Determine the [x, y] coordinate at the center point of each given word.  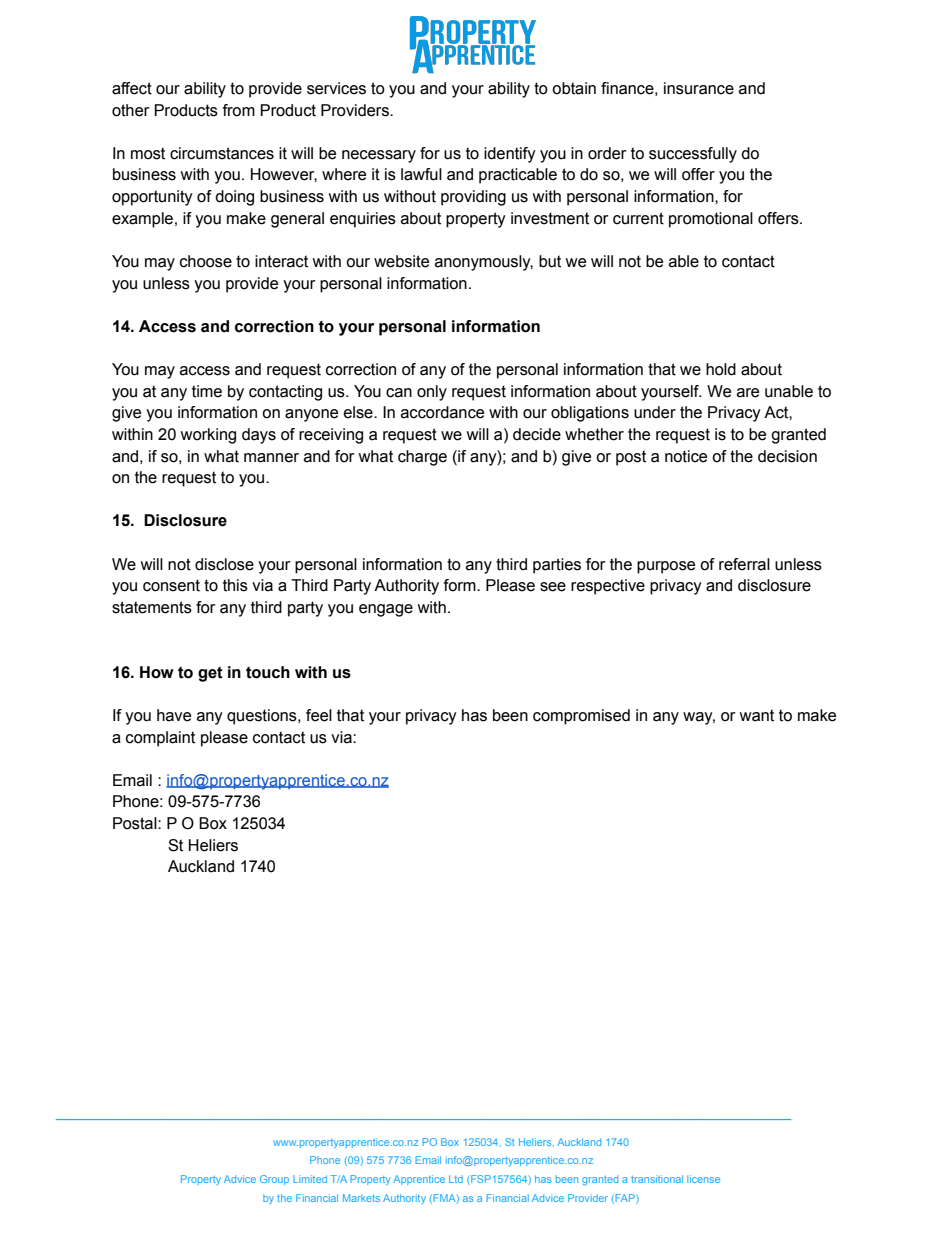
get [210, 674]
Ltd [456, 1179]
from [239, 110]
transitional [657, 1179]
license [703, 1179]
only [432, 393]
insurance [699, 88]
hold [721, 369]
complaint [160, 739]
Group [274, 1180]
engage [386, 610]
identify [510, 155]
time [207, 391]
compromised [581, 717]
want [756, 715]
